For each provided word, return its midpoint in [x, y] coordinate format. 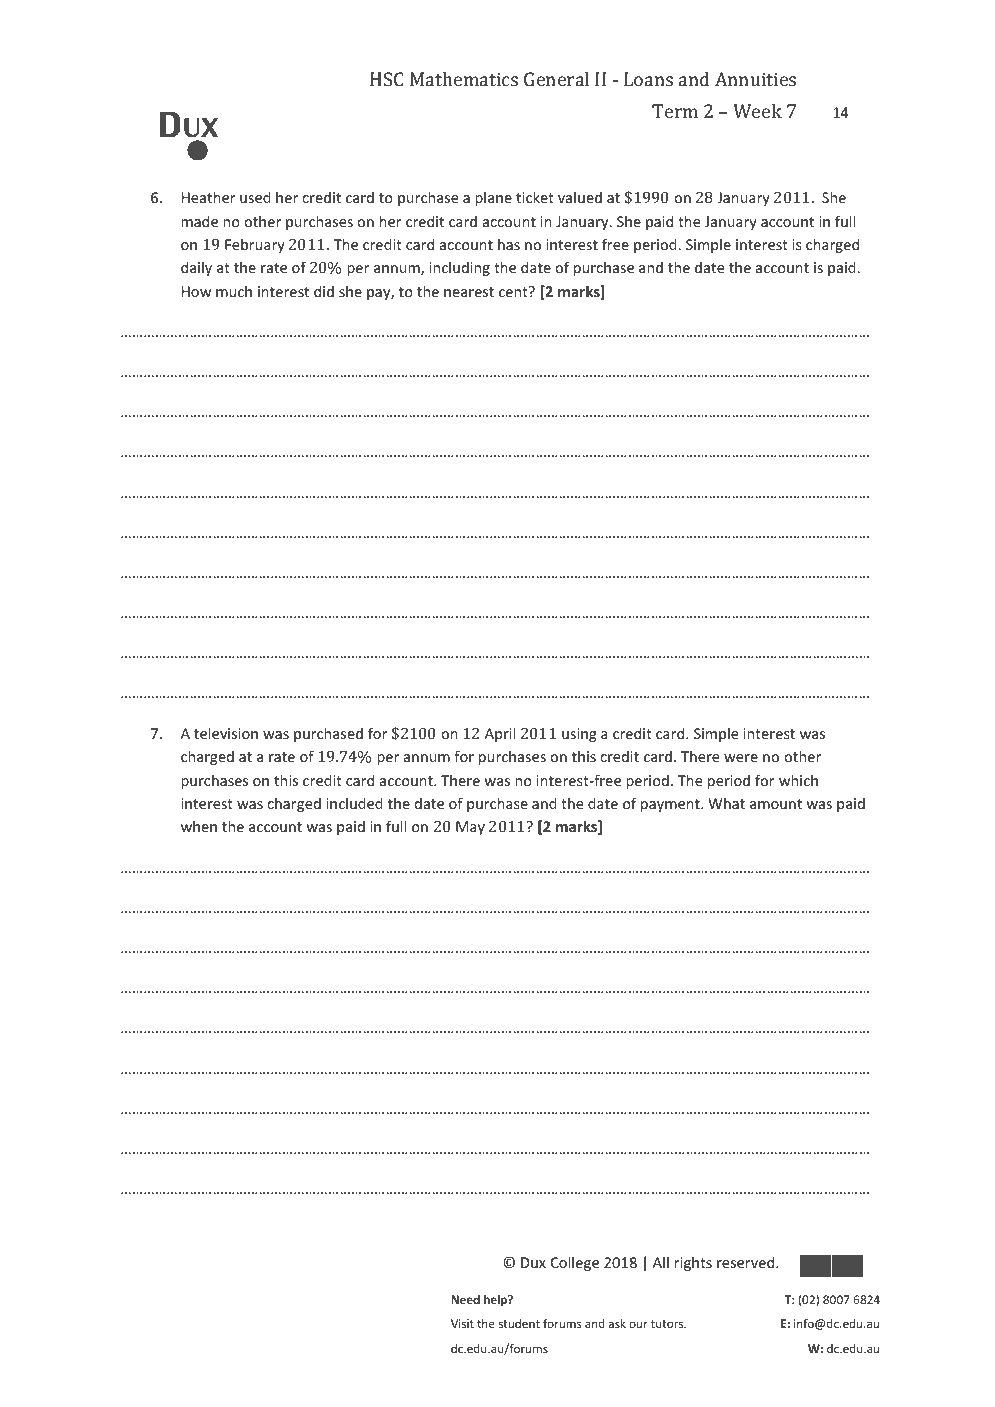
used [255, 197]
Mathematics [464, 79]
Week [757, 111]
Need [465, 1299]
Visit [462, 1323]
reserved [747, 1262]
